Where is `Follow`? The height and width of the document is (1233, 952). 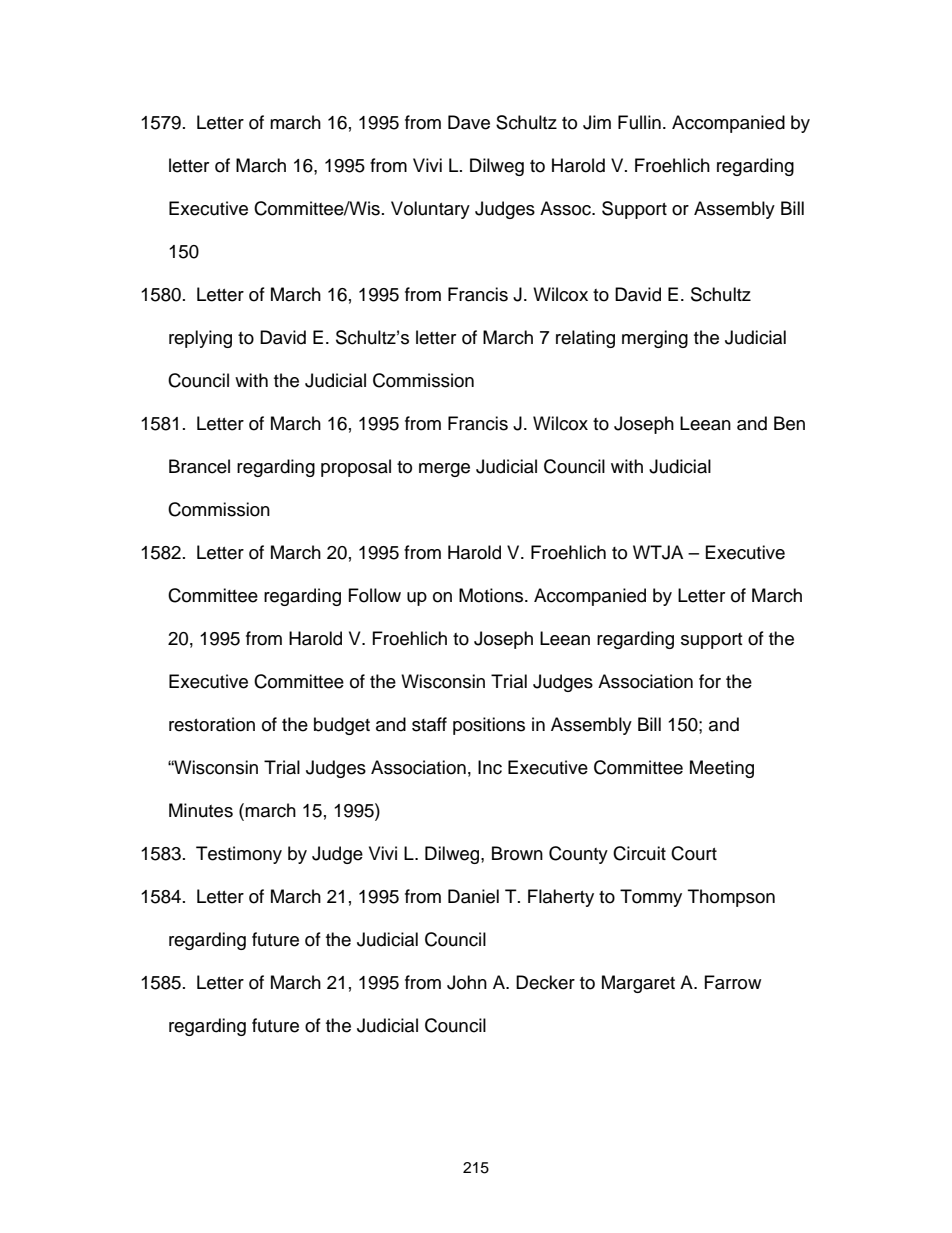 Follow is located at coordinates (375, 595).
